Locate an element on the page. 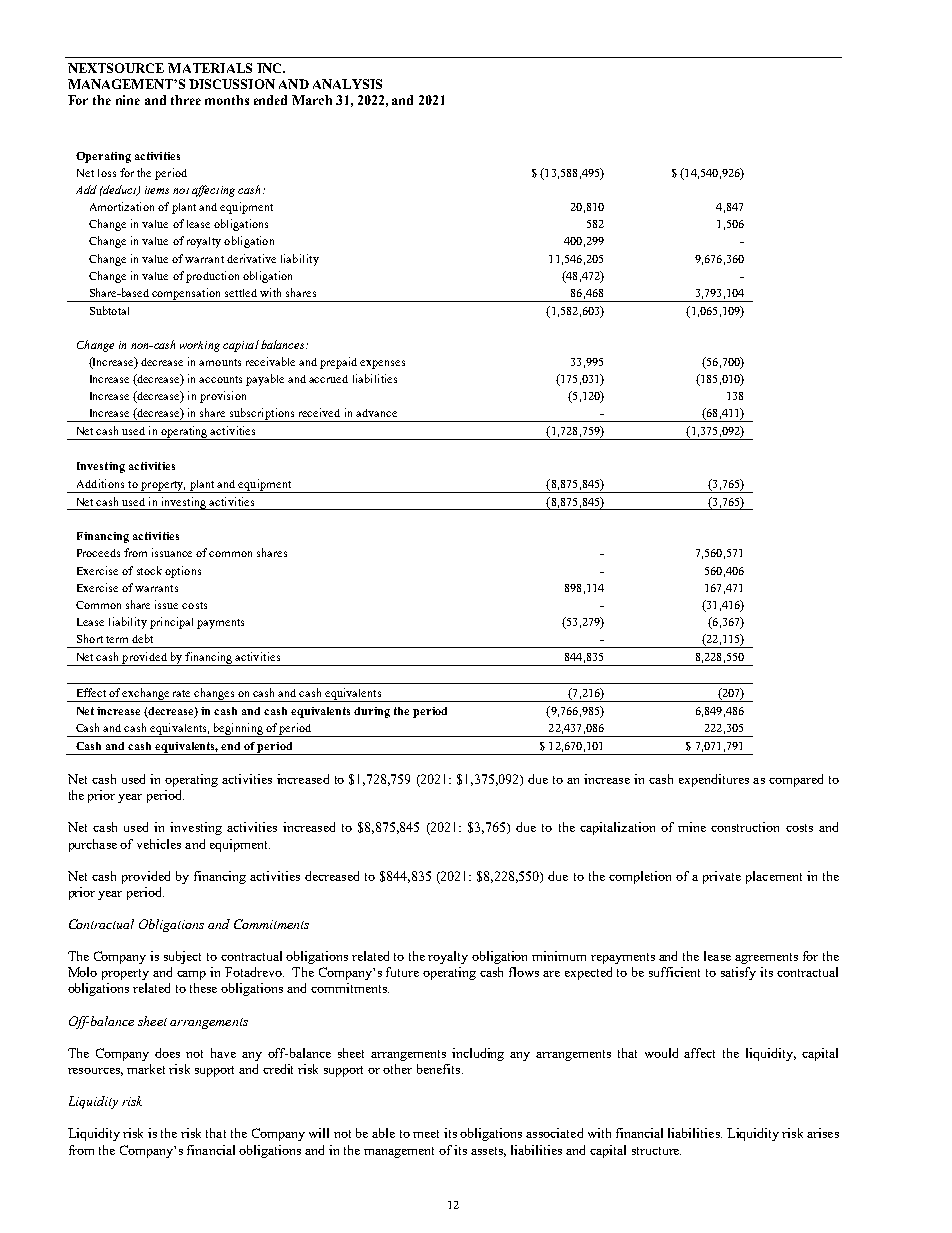 The height and width of the image is (1233, 952). during is located at coordinates (372, 712).
